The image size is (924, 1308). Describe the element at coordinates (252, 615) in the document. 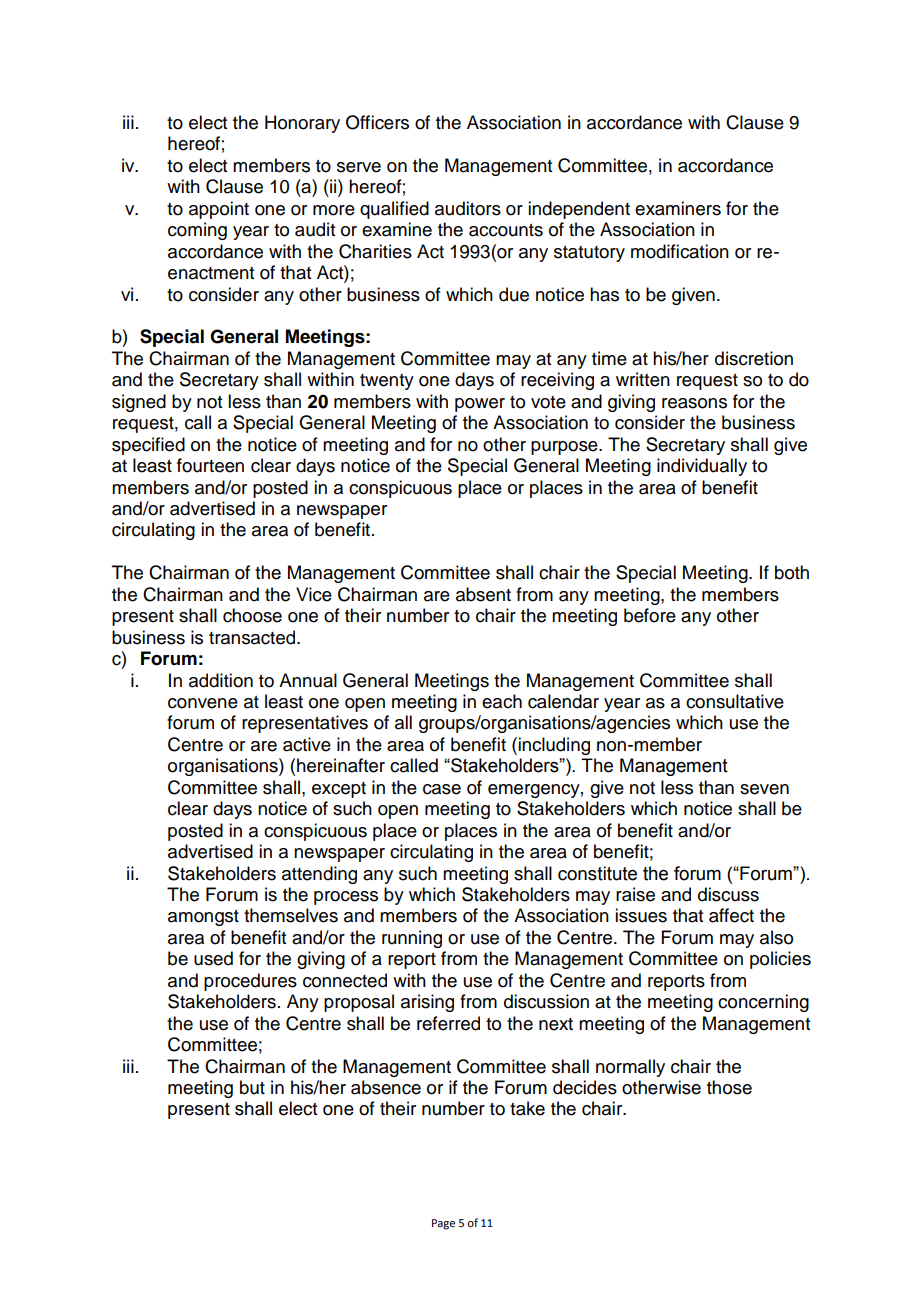

I see `choose` at that location.
